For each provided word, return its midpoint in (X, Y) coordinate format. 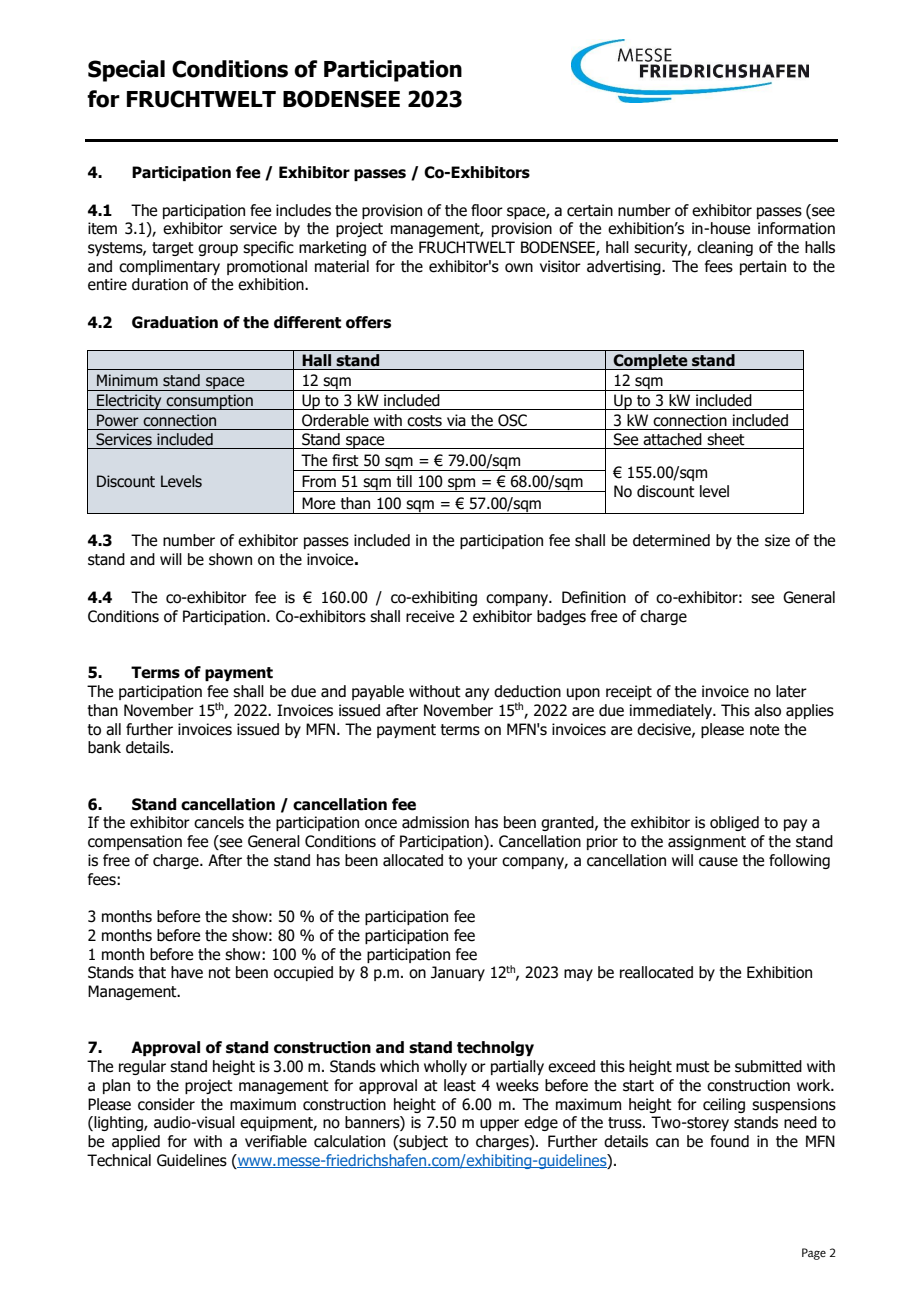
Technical (119, 1160)
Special (126, 71)
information (796, 228)
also (767, 710)
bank (104, 747)
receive (430, 616)
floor (487, 210)
